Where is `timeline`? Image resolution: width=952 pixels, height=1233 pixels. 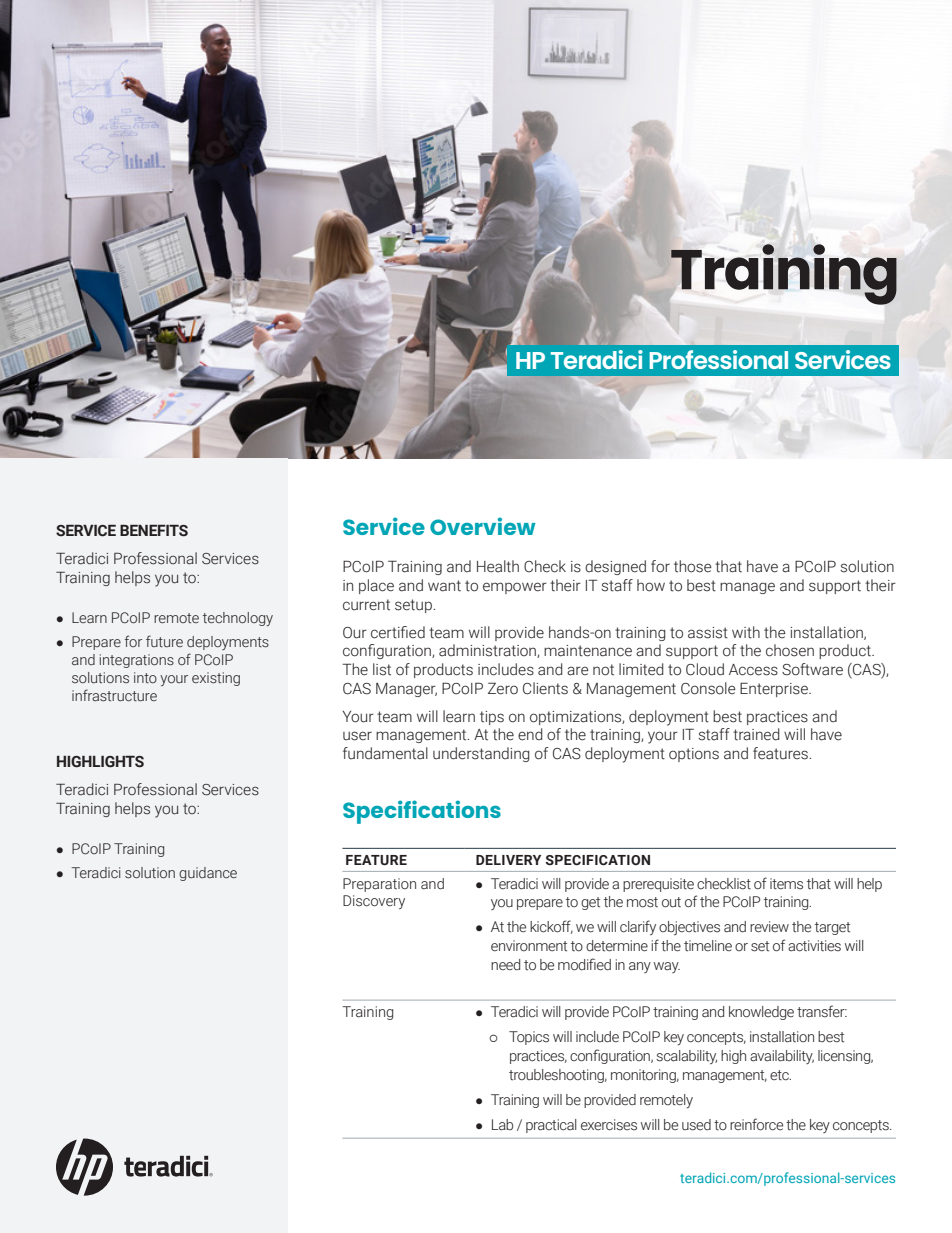 timeline is located at coordinates (708, 946).
